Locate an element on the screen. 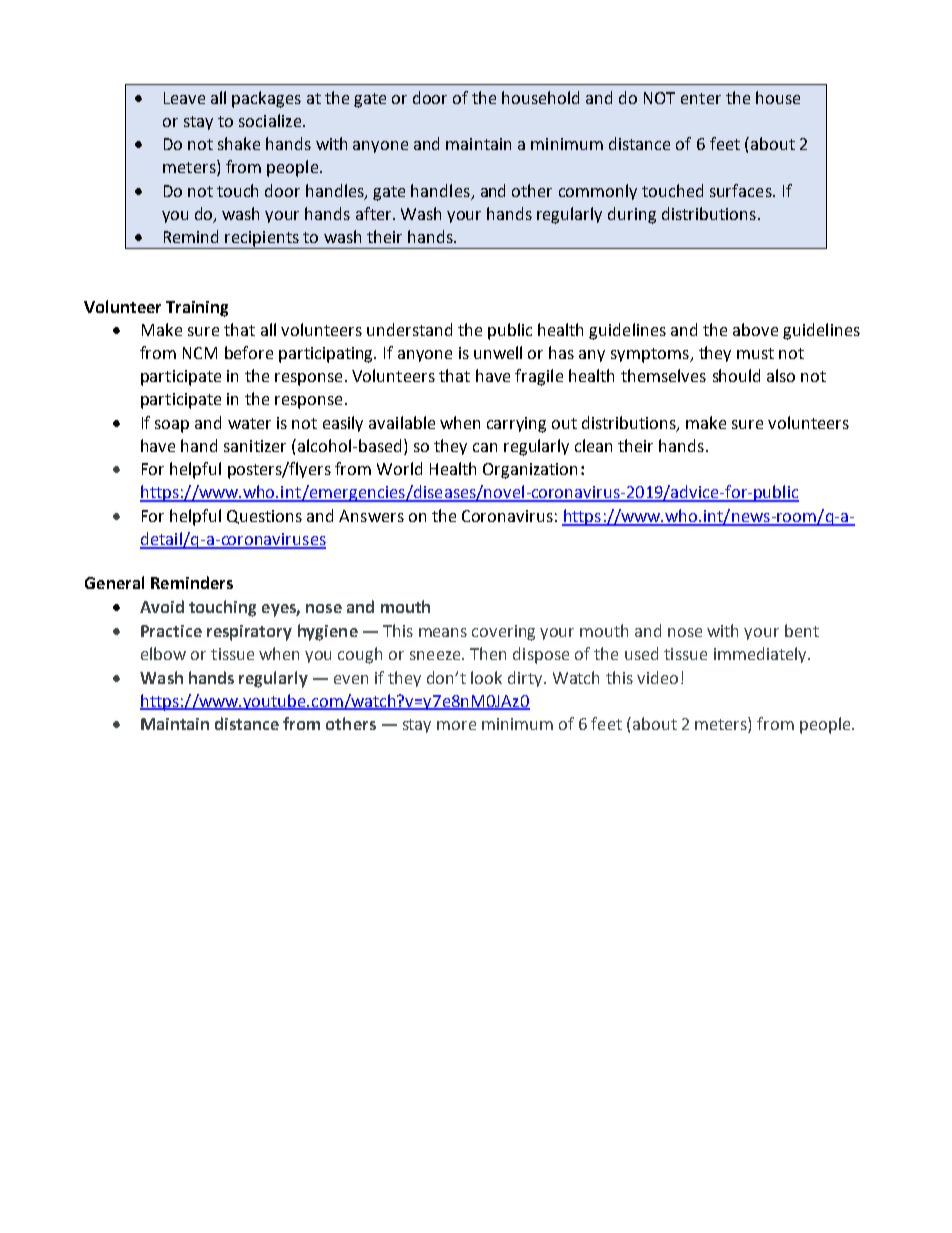 The image size is (952, 1233). commonly is located at coordinates (598, 192).
